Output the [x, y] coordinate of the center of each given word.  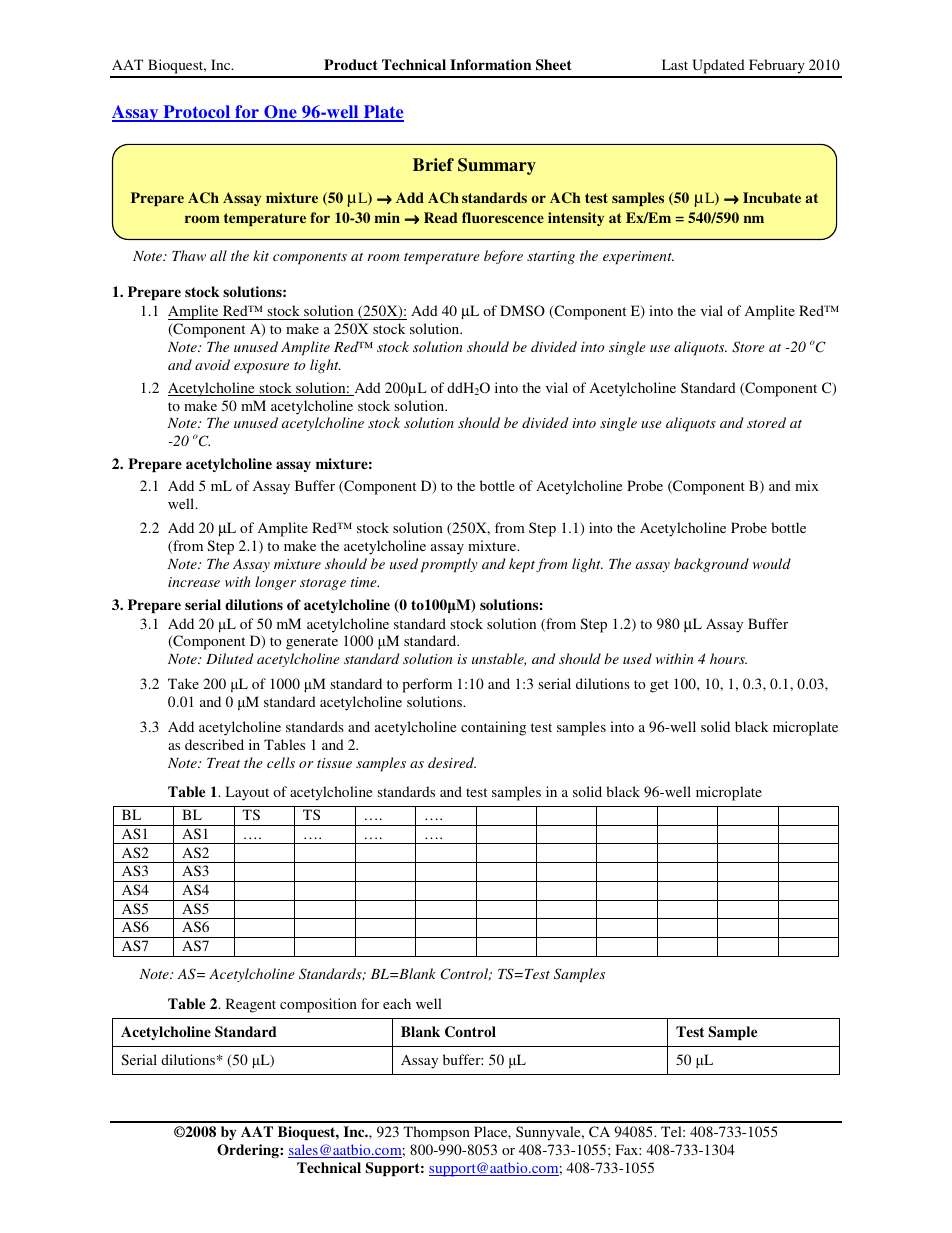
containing [493, 728]
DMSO [522, 310]
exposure [261, 368]
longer [275, 583]
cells [281, 762]
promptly [449, 565]
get [659, 686]
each [397, 1003]
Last [675, 64]
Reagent [251, 1005]
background [711, 565]
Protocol [197, 113]
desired [452, 762]
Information [490, 64]
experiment [638, 257]
